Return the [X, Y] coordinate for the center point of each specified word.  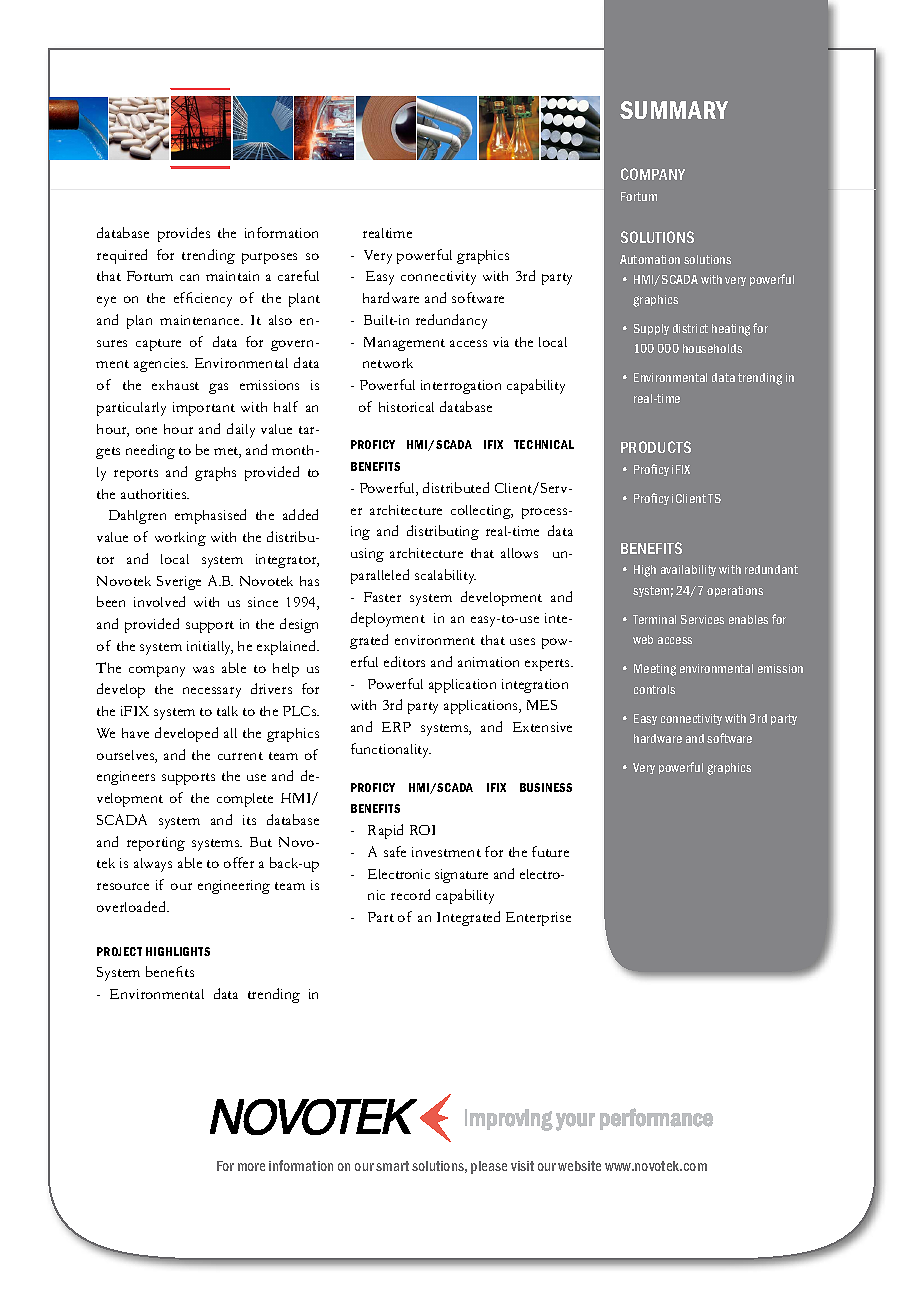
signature [461, 876]
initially [210, 648]
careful [298, 275]
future [550, 851]
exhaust [175, 385]
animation [488, 662]
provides [184, 234]
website [579, 1166]
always [153, 865]
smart [392, 1166]
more [251, 1167]
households [712, 348]
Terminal [654, 619]
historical [406, 407]
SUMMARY [674, 110]
